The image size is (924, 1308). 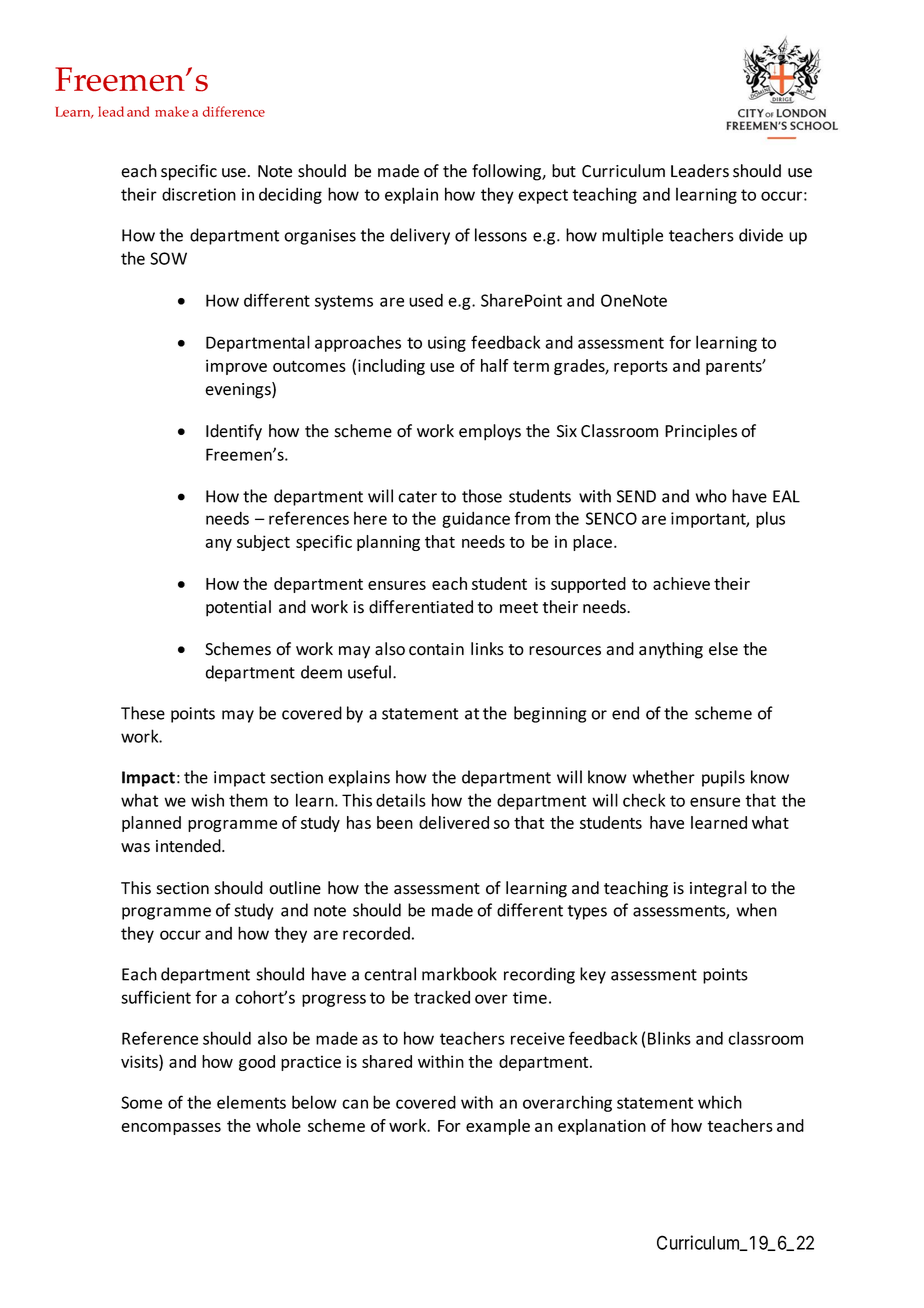 I want to click on plus, so click(x=770, y=519).
